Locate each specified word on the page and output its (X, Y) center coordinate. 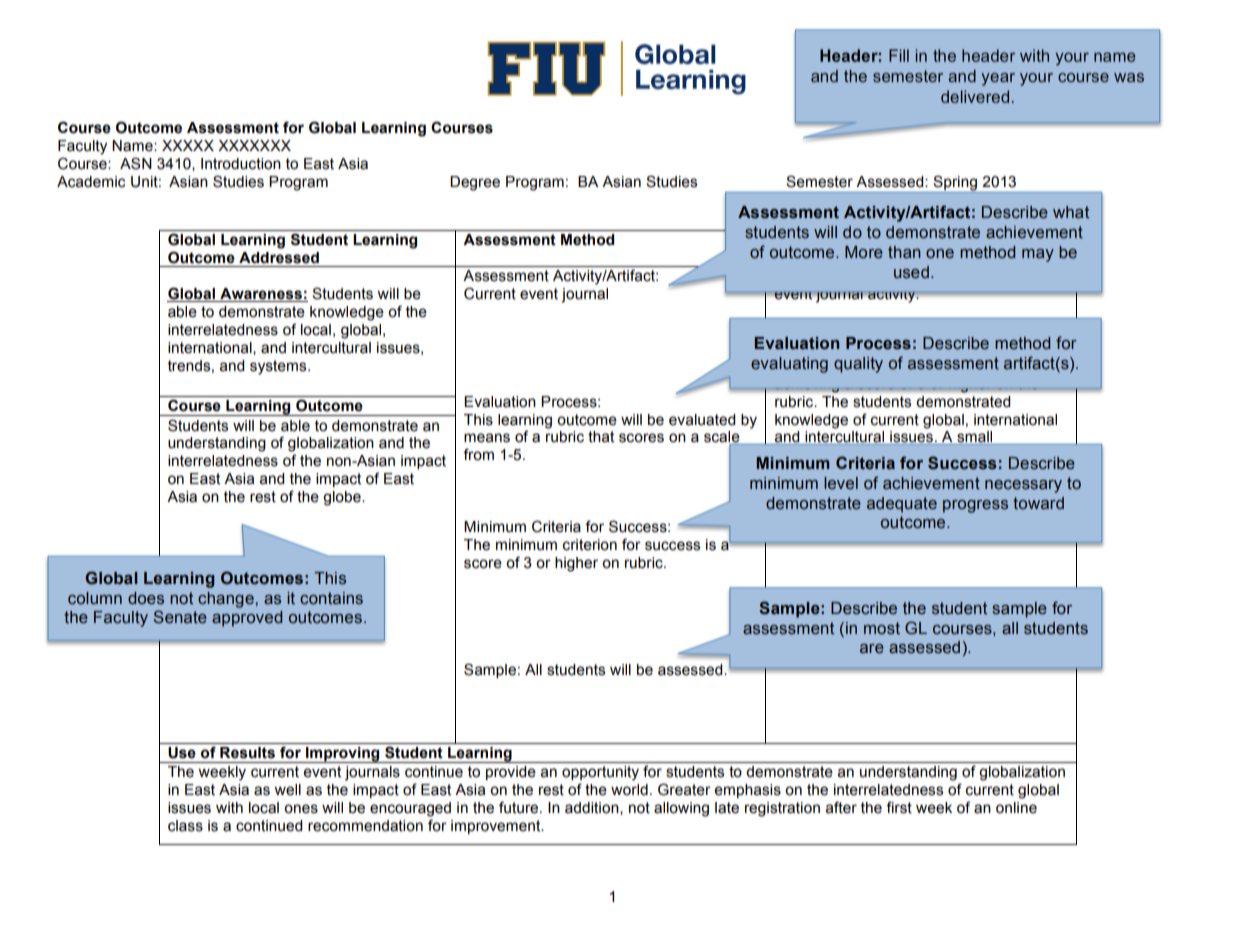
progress (975, 506)
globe (343, 498)
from (478, 454)
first (899, 807)
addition (593, 808)
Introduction (241, 164)
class (185, 826)
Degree (475, 183)
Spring (955, 184)
